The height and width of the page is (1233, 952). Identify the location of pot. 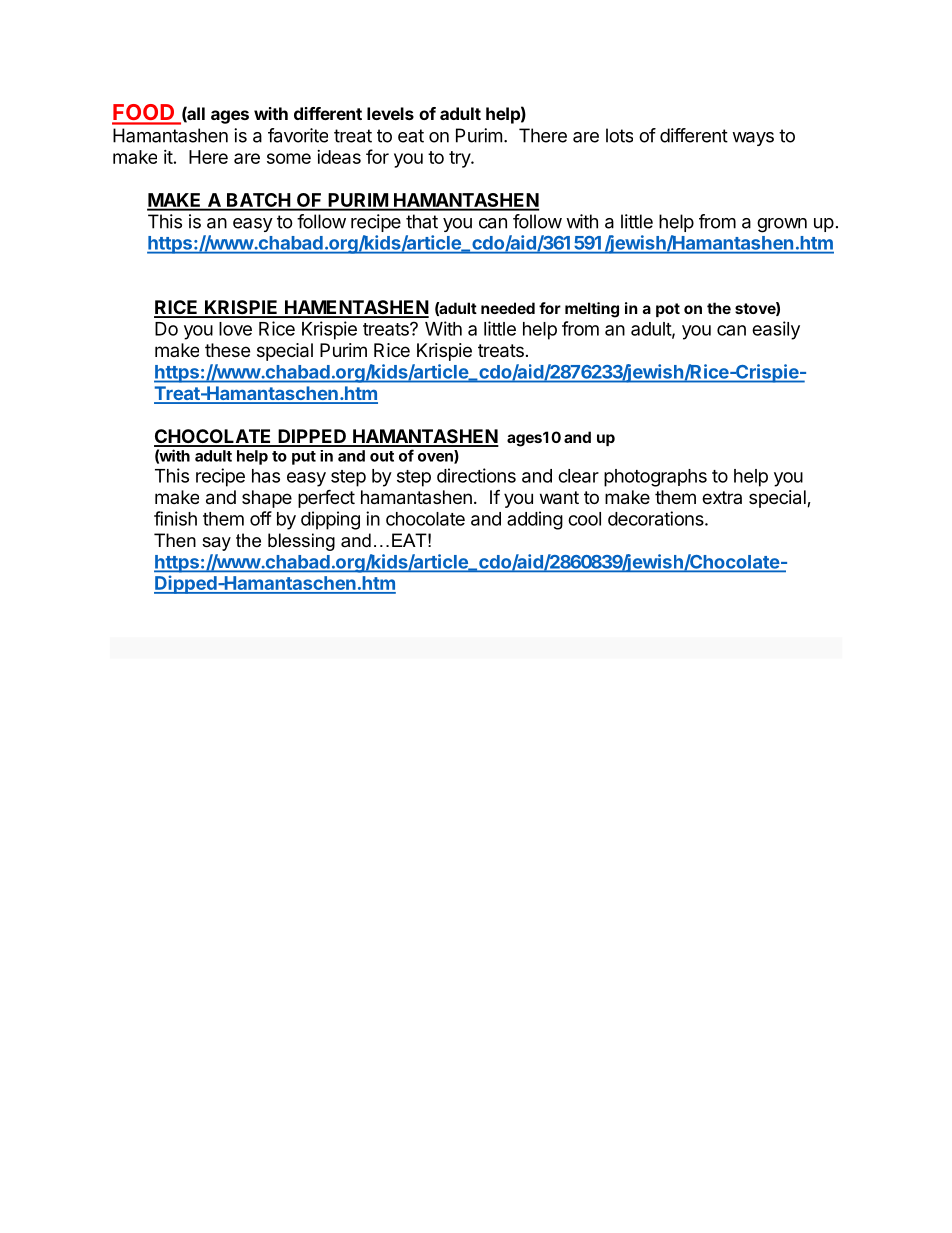
(668, 310).
